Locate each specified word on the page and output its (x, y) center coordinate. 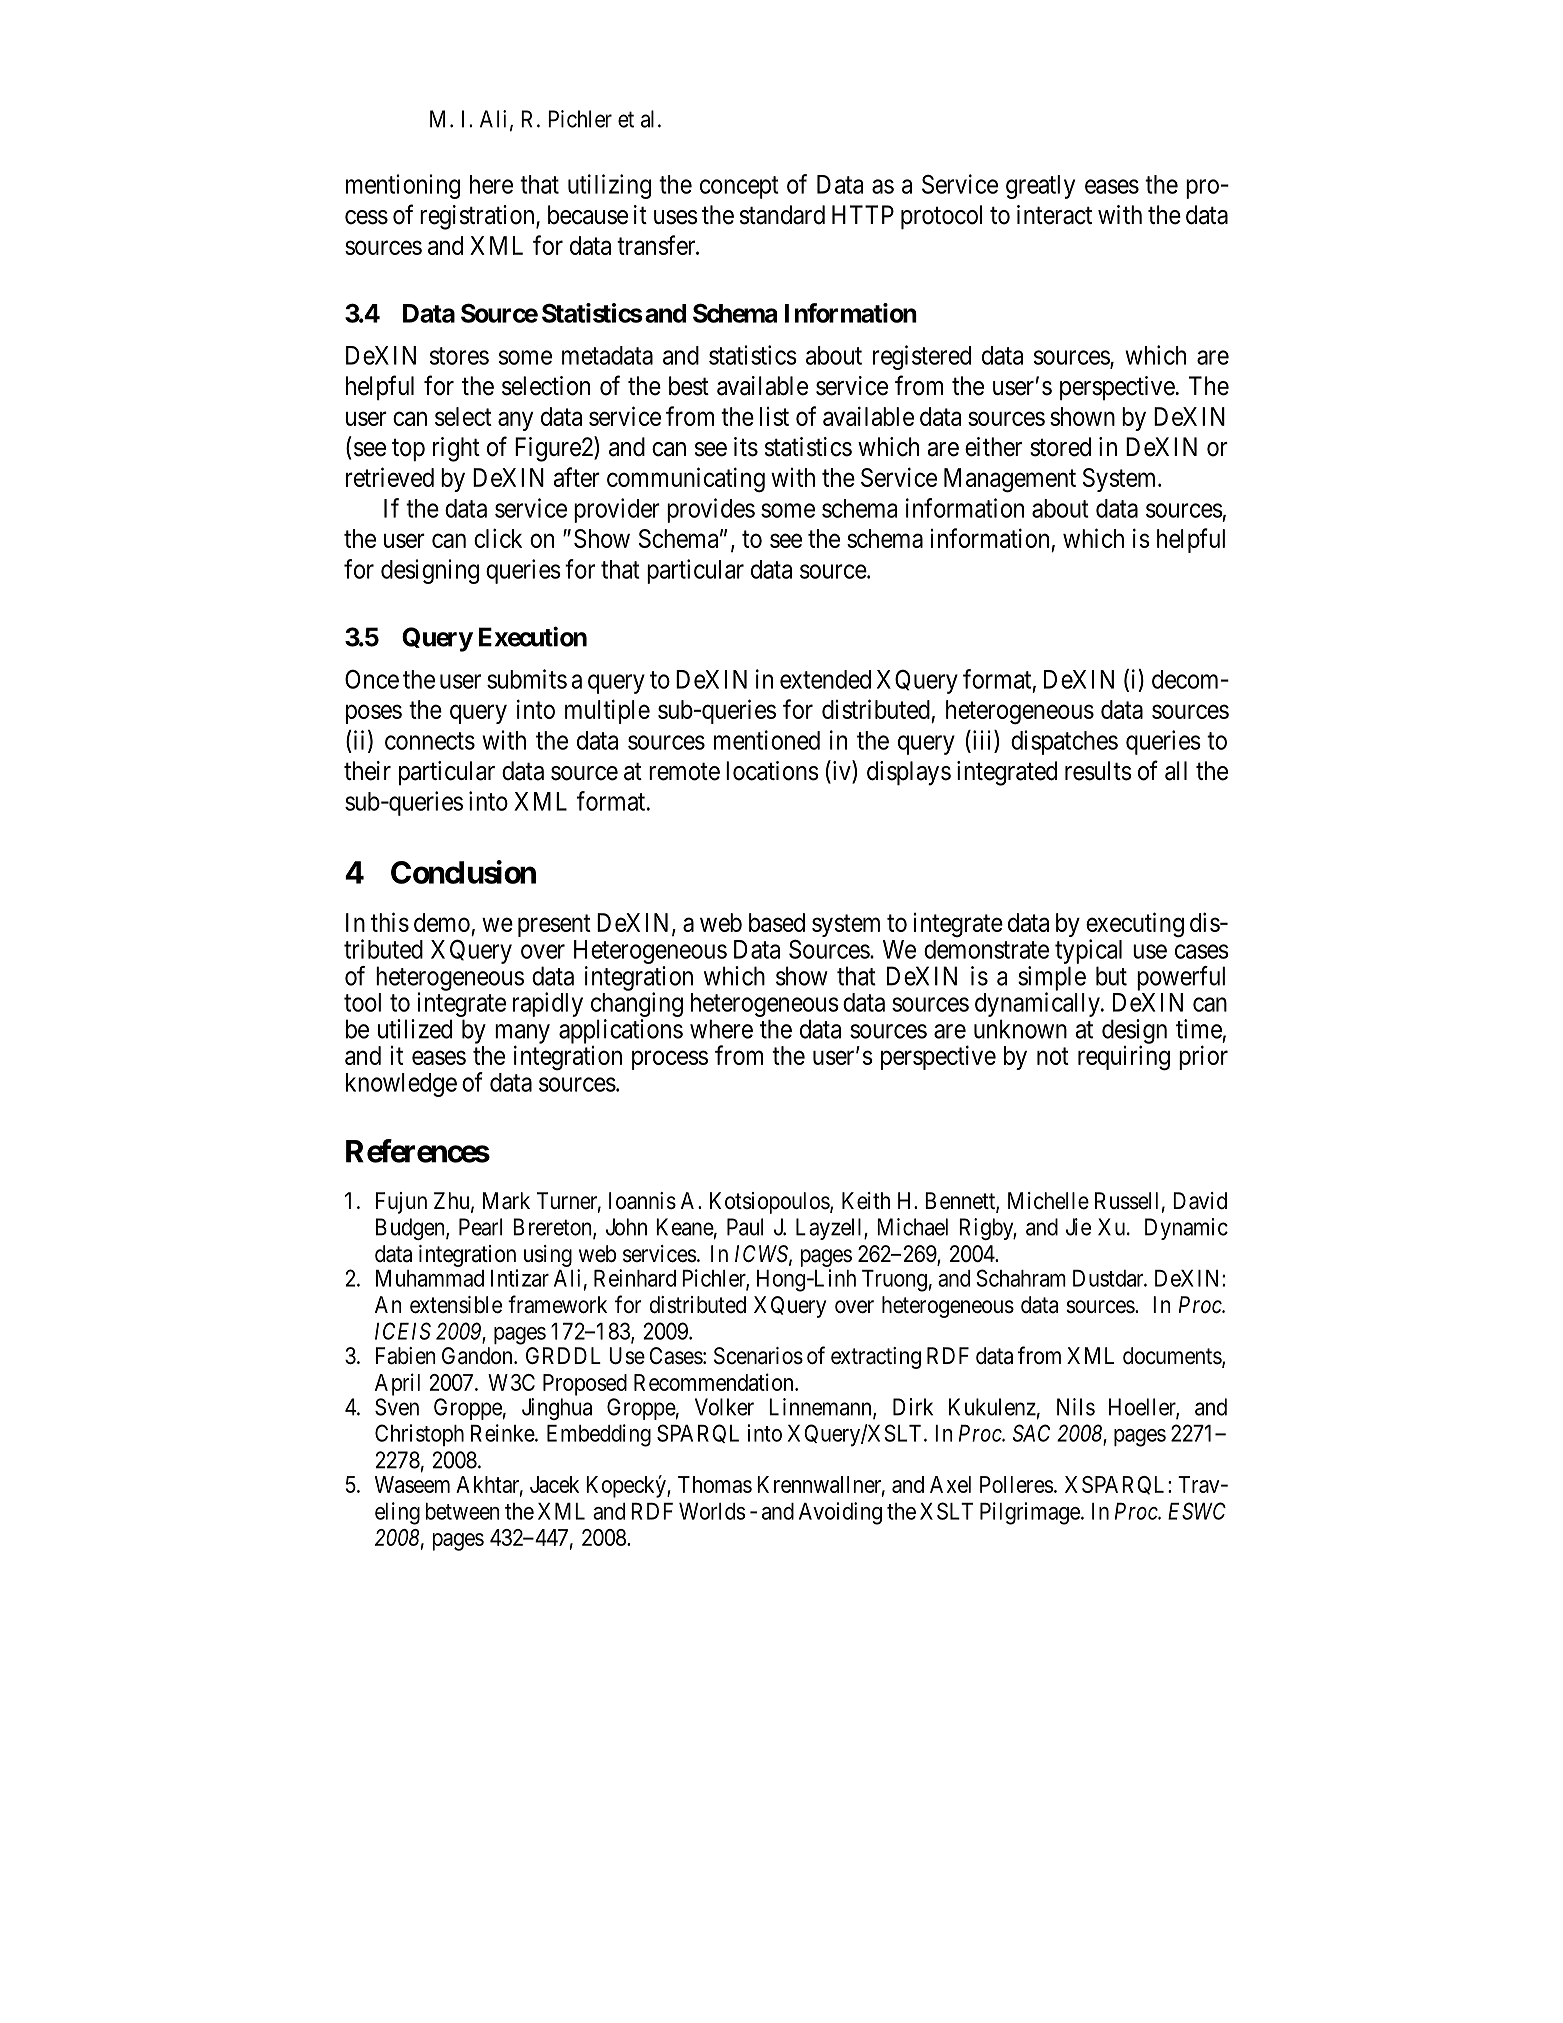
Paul (745, 1227)
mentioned (767, 740)
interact (1054, 215)
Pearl (480, 1227)
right (456, 449)
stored (1060, 447)
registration (478, 217)
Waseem (412, 1484)
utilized (415, 1029)
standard (782, 215)
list (774, 416)
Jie (1078, 1227)
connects (430, 741)
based (777, 922)
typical (1088, 951)
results (1098, 771)
